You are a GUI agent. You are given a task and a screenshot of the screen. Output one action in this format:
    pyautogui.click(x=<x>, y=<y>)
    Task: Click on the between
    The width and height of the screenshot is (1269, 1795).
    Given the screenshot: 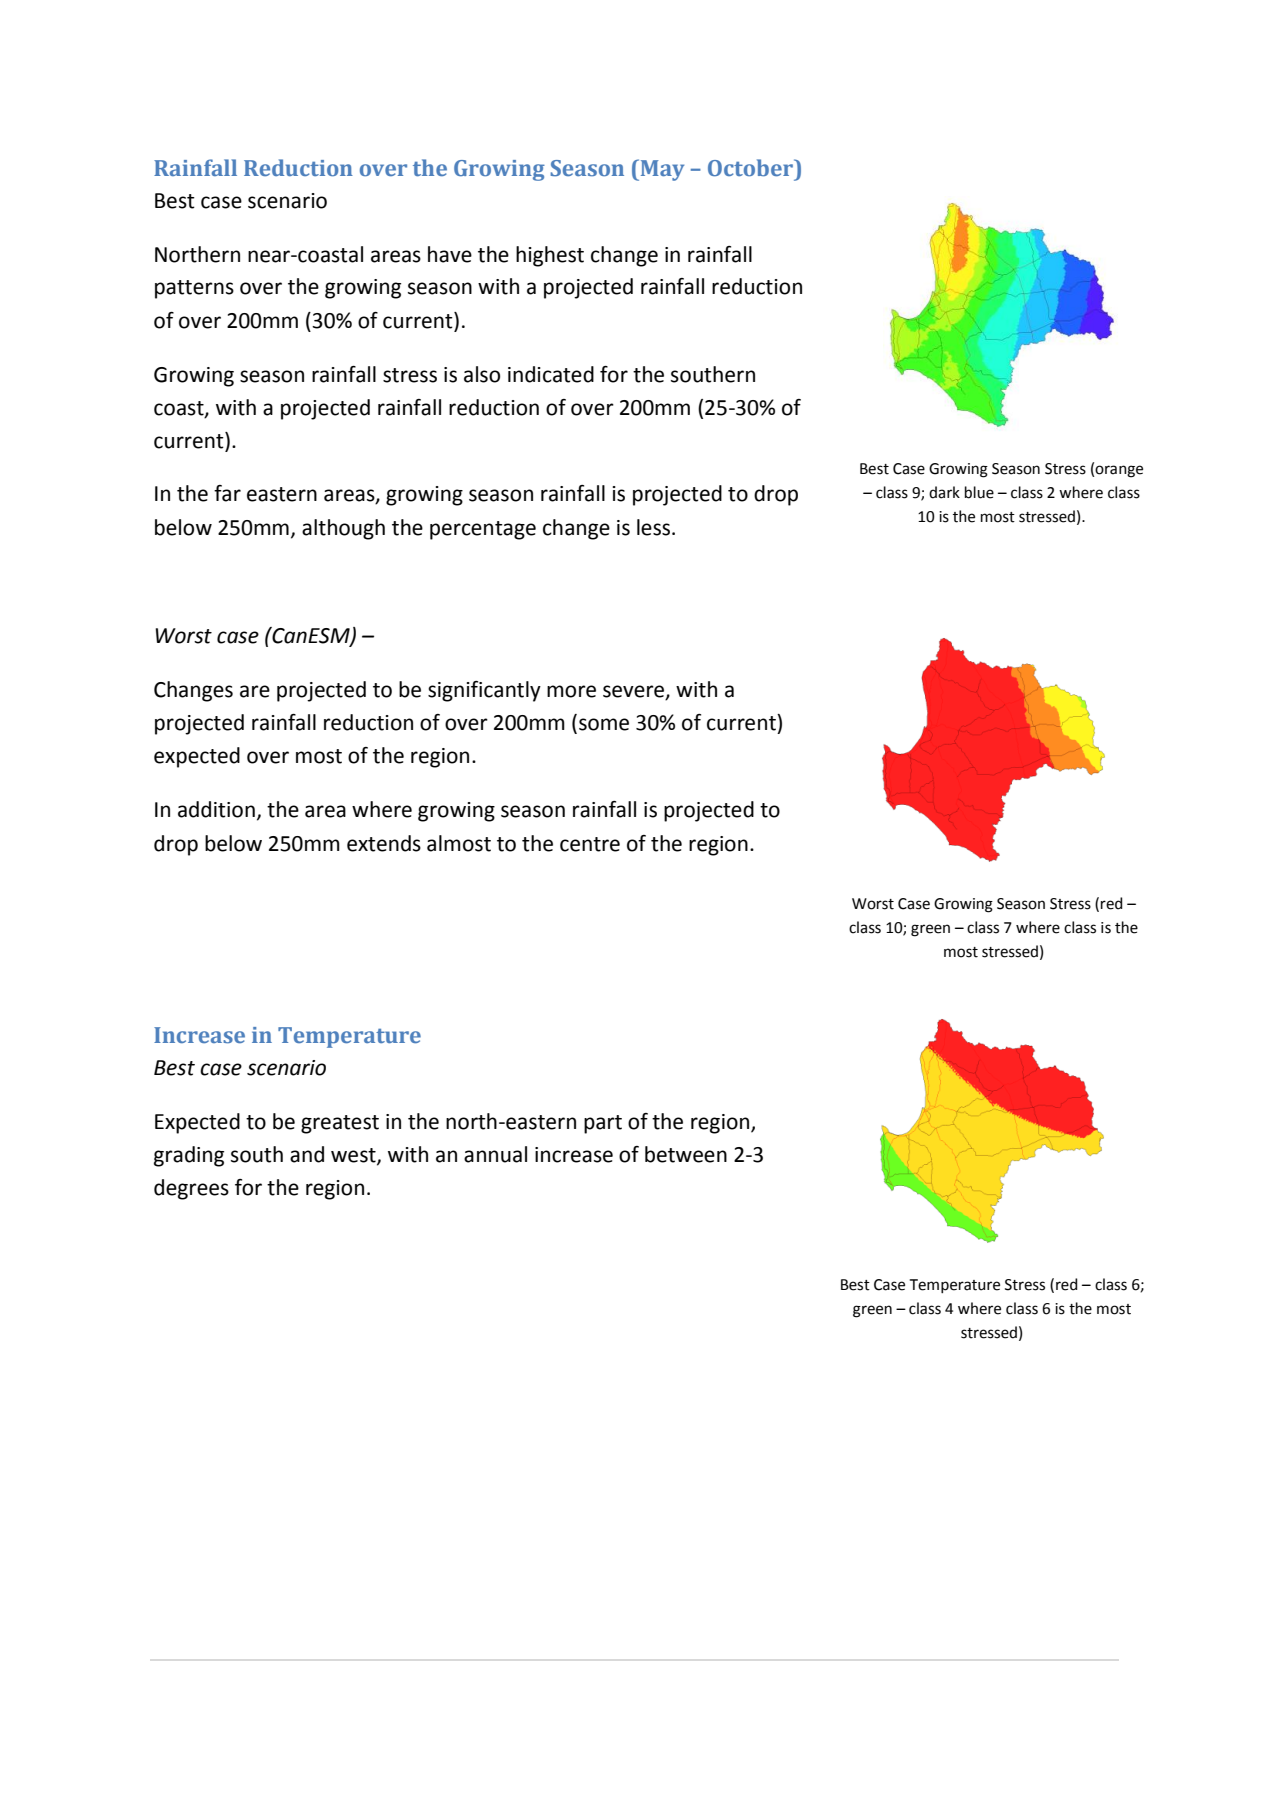 What is the action you would take?
    pyautogui.click(x=686, y=1154)
